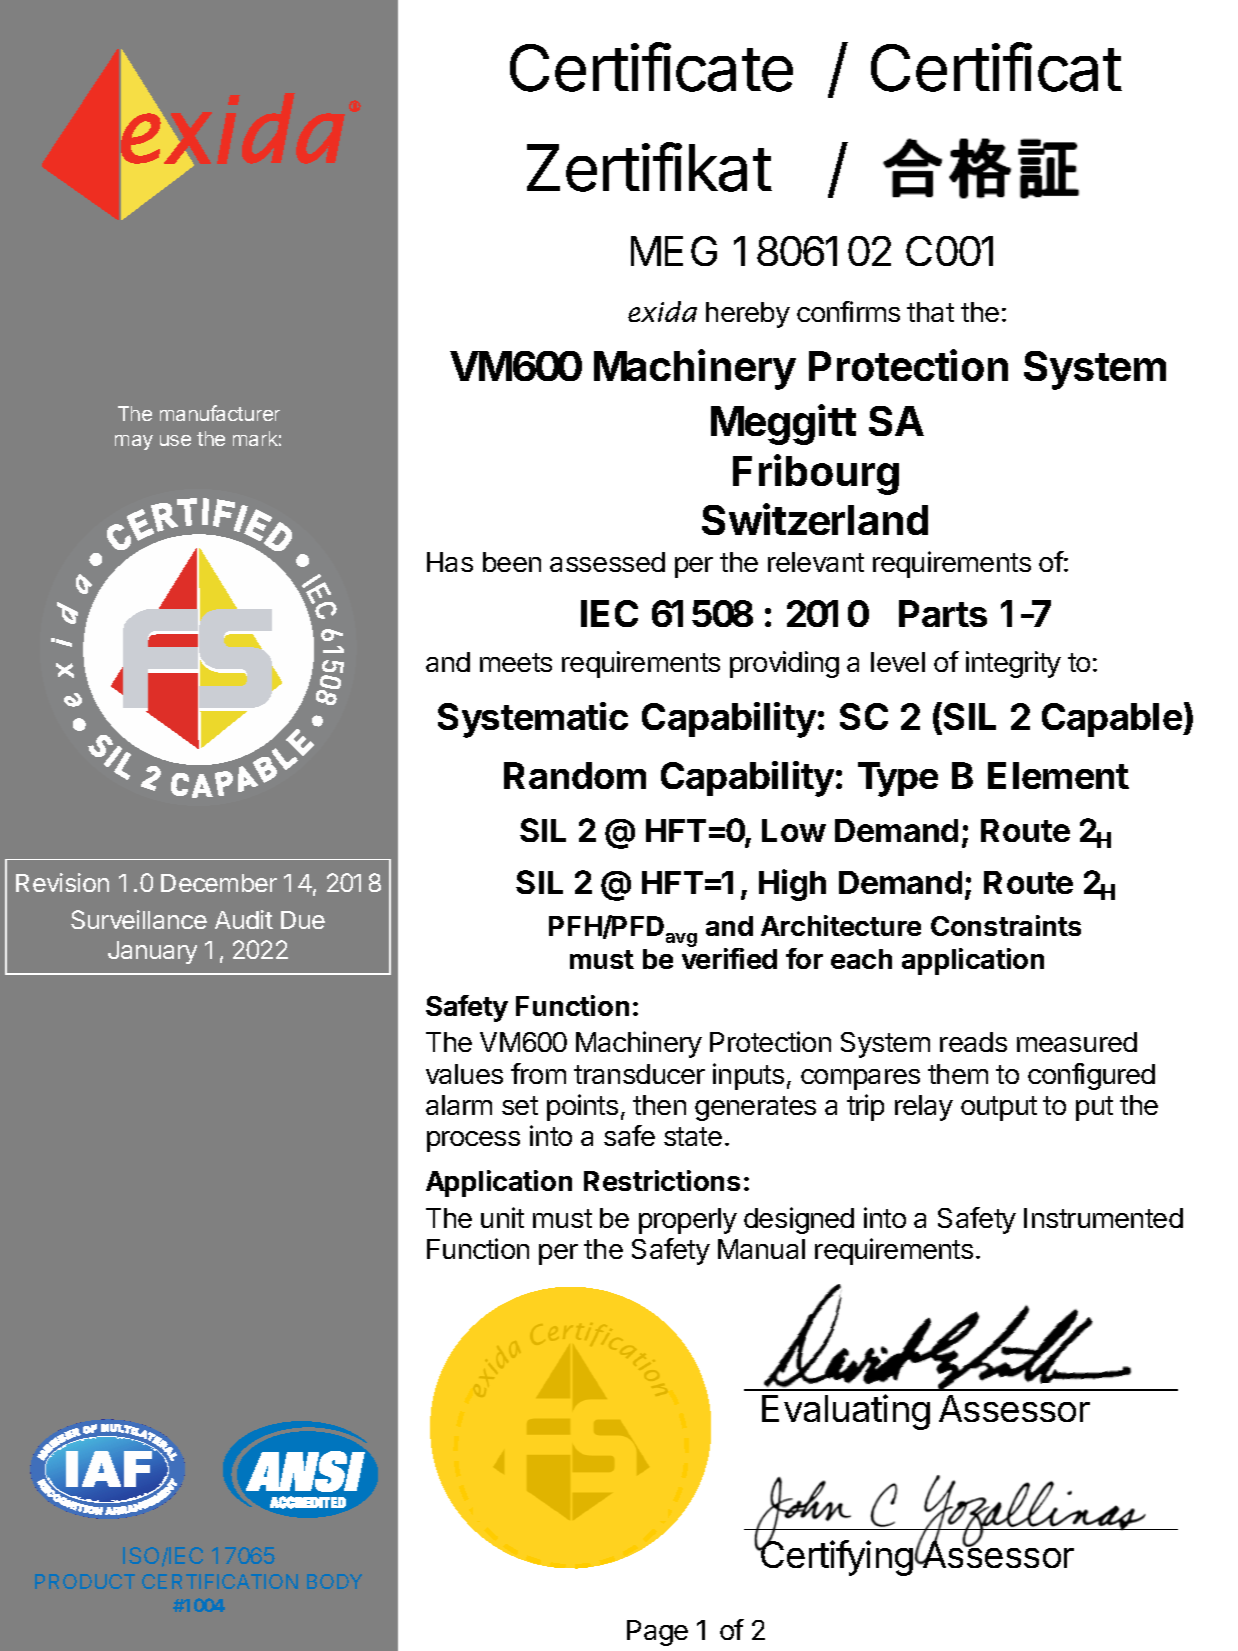 This screenshot has height=1651, width=1238. Describe the element at coordinates (152, 952) in the screenshot. I see `January` at that location.
